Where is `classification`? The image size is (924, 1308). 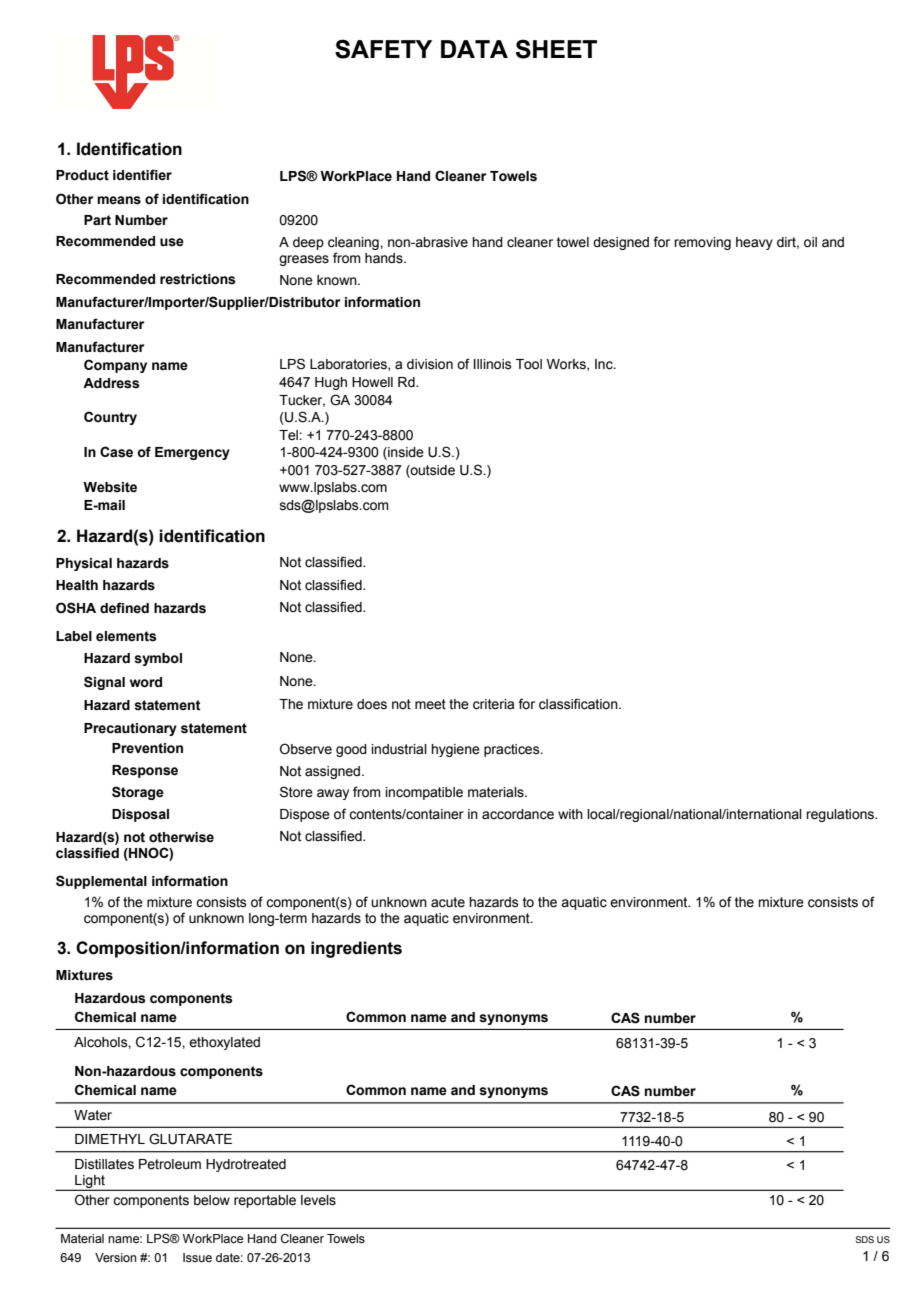 classification is located at coordinates (579, 704).
